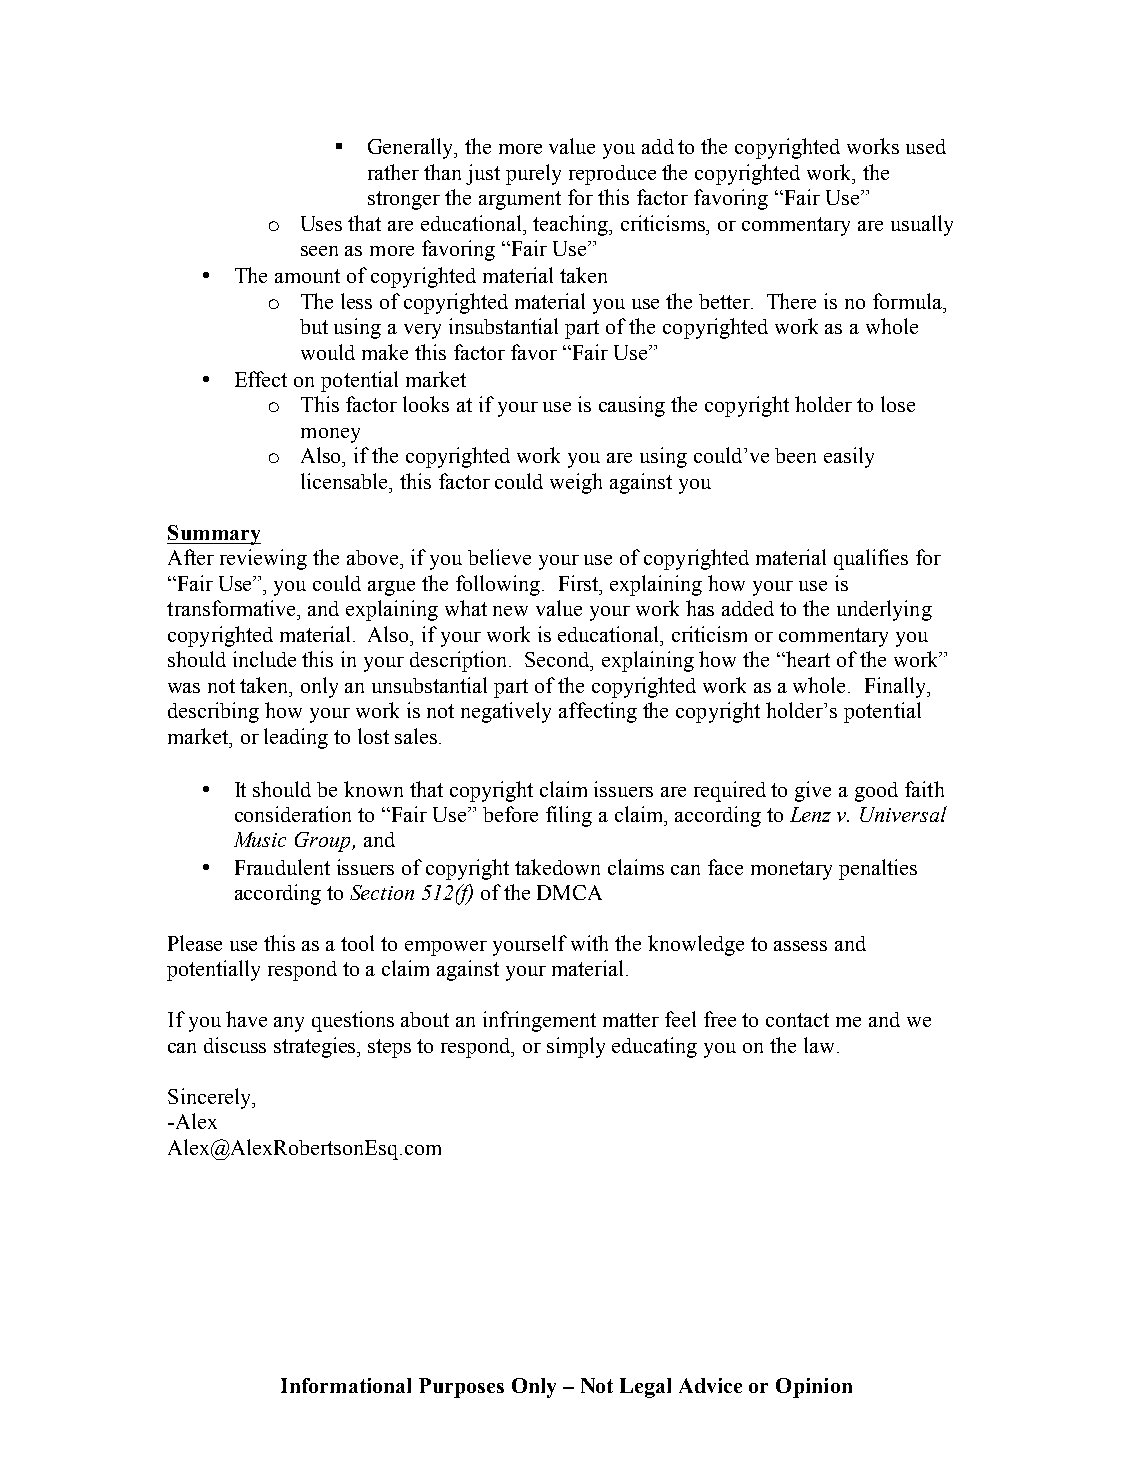  What do you see at coordinates (346, 1385) in the screenshot?
I see `Informational` at bounding box center [346, 1385].
